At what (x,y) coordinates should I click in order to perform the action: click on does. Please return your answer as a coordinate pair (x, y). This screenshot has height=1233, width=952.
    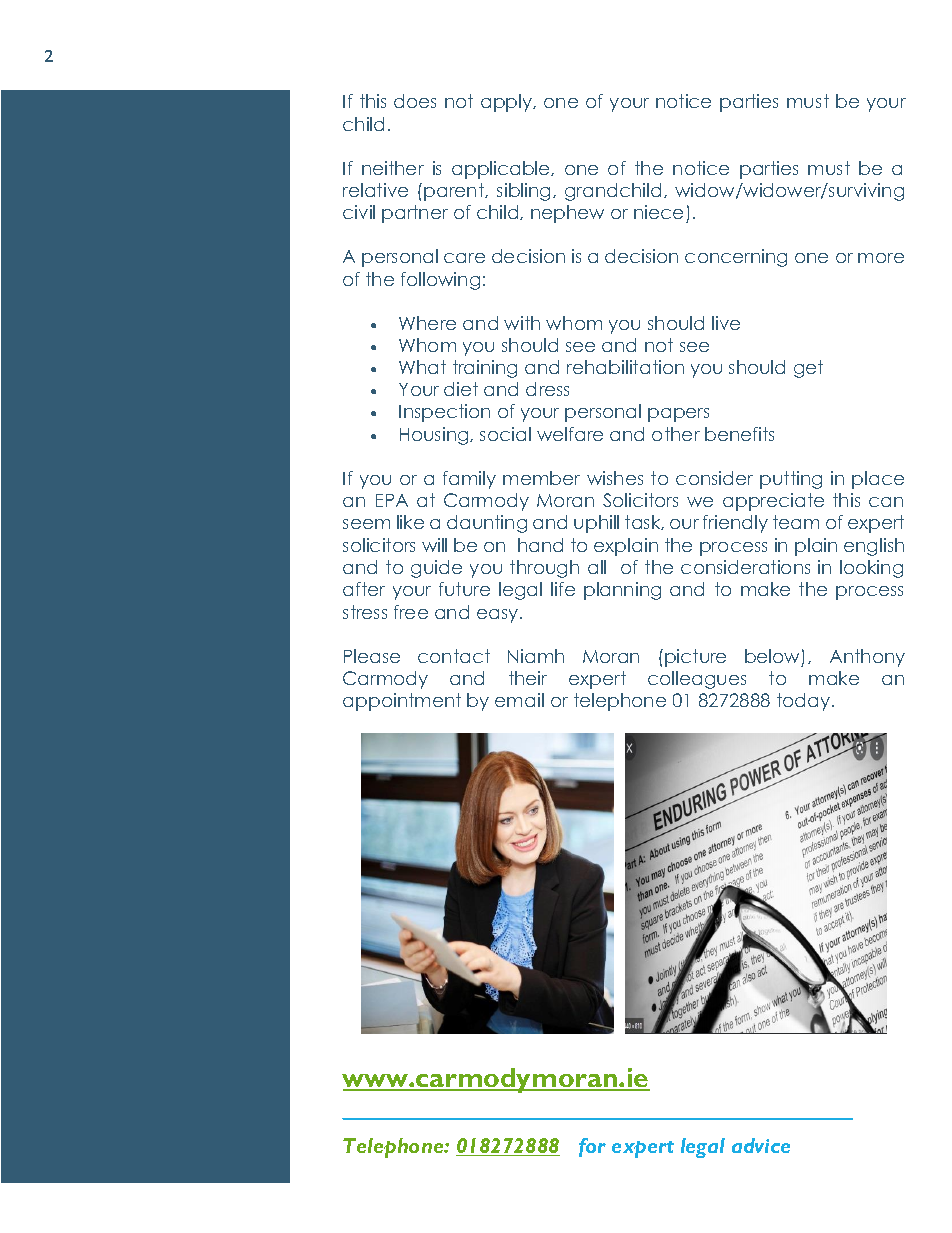
    Looking at the image, I should click on (415, 101).
